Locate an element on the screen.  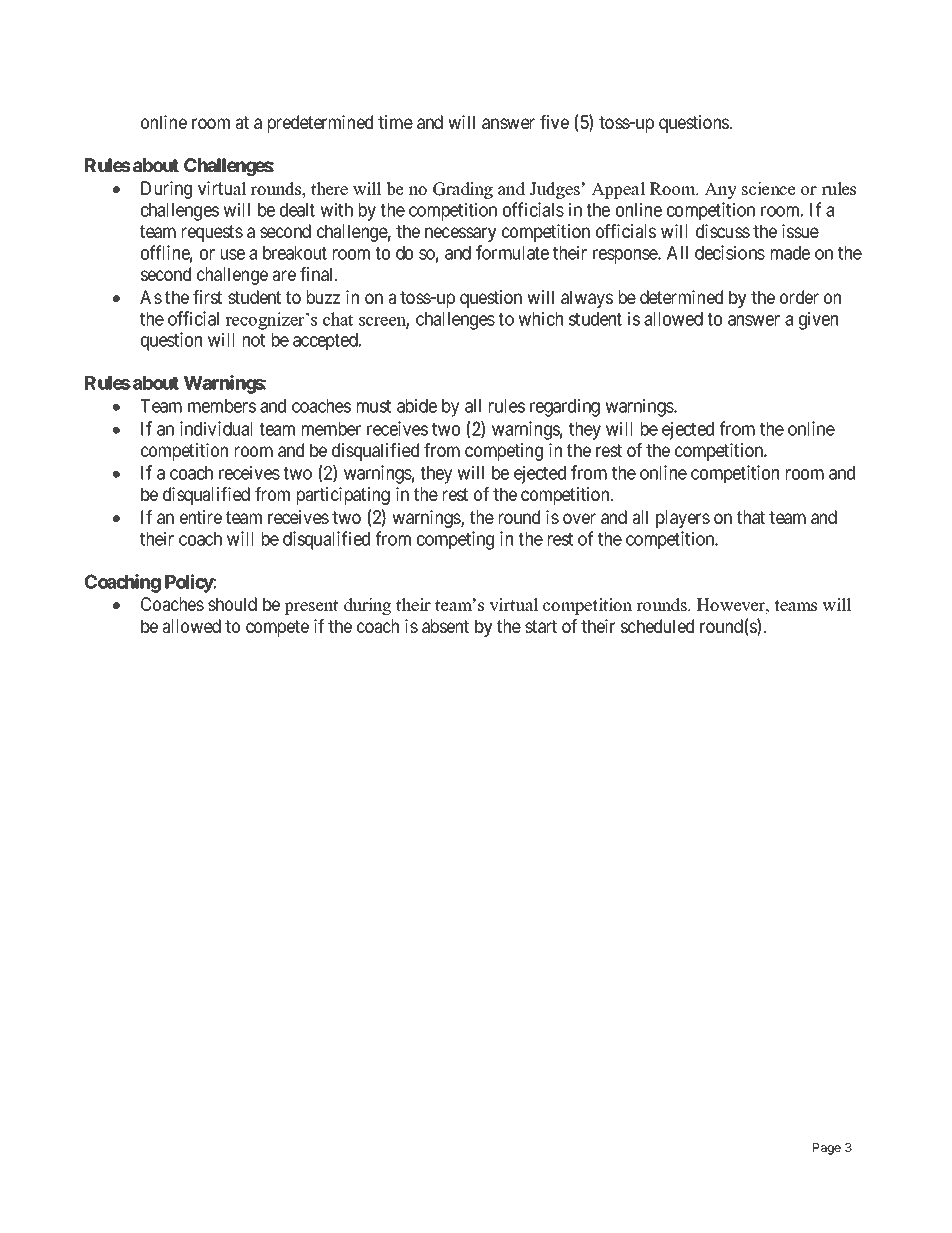
compete is located at coordinates (277, 628).
